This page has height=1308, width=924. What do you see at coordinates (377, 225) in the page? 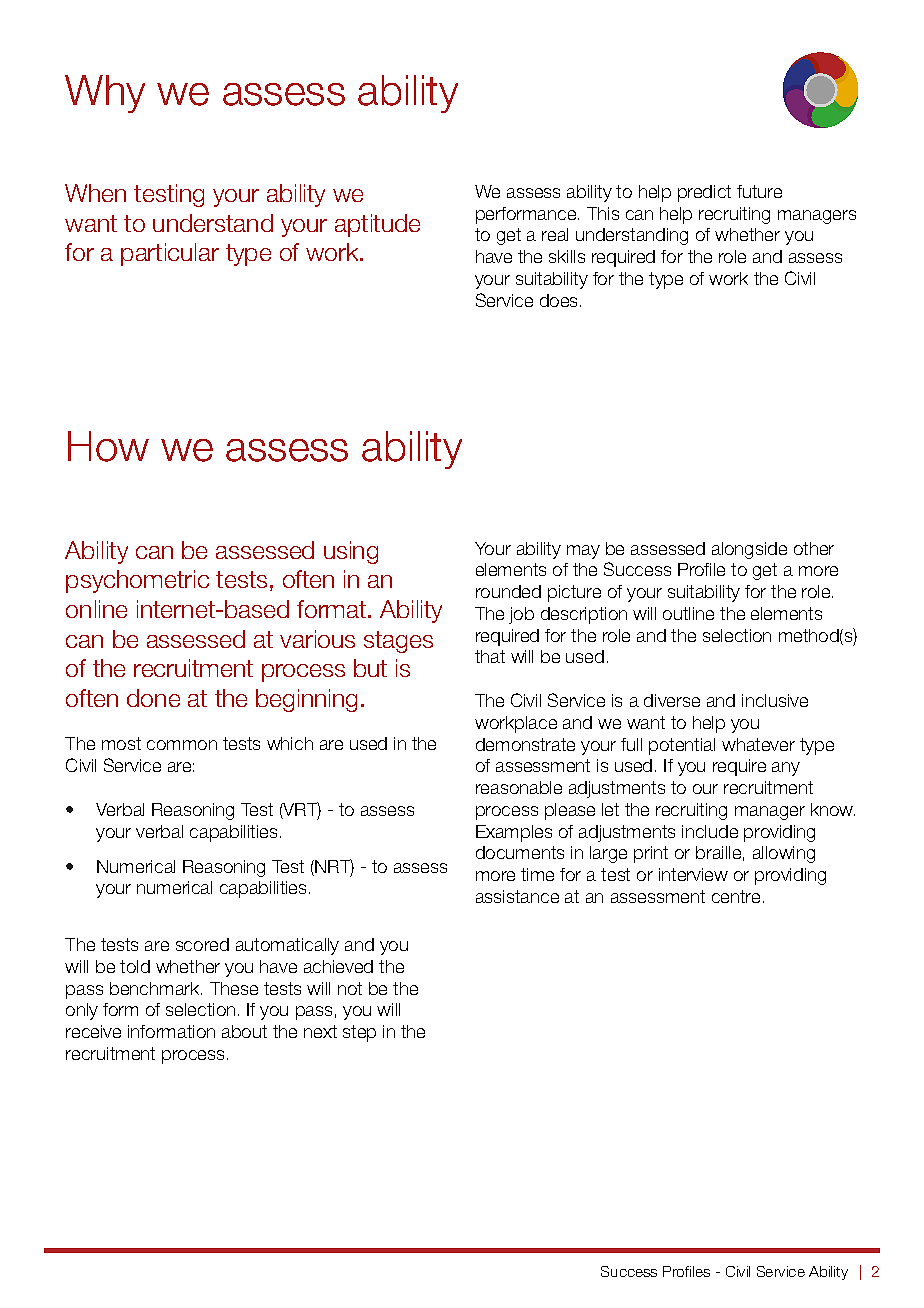
I see `aptitude` at bounding box center [377, 225].
